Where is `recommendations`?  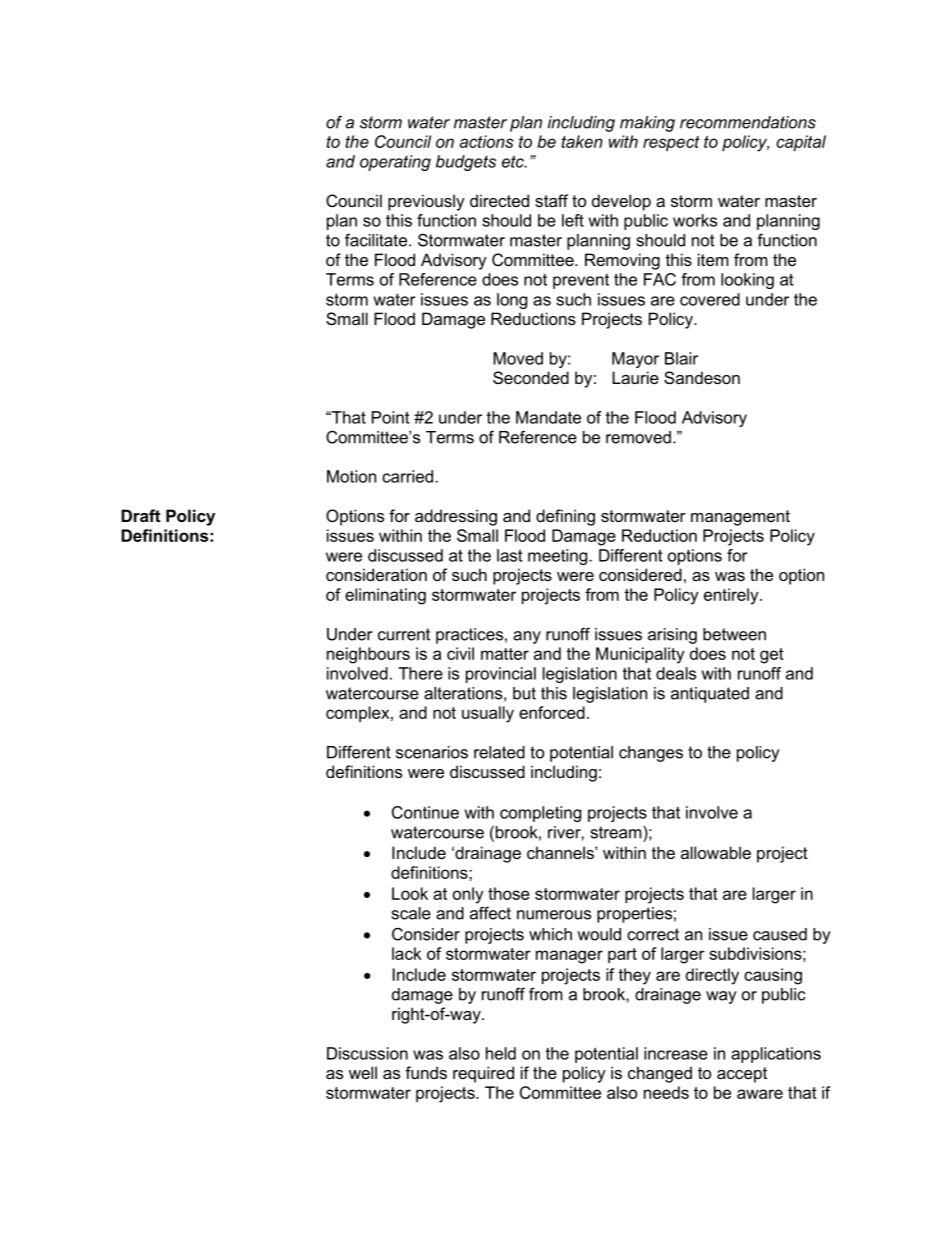 recommendations is located at coordinates (748, 122).
